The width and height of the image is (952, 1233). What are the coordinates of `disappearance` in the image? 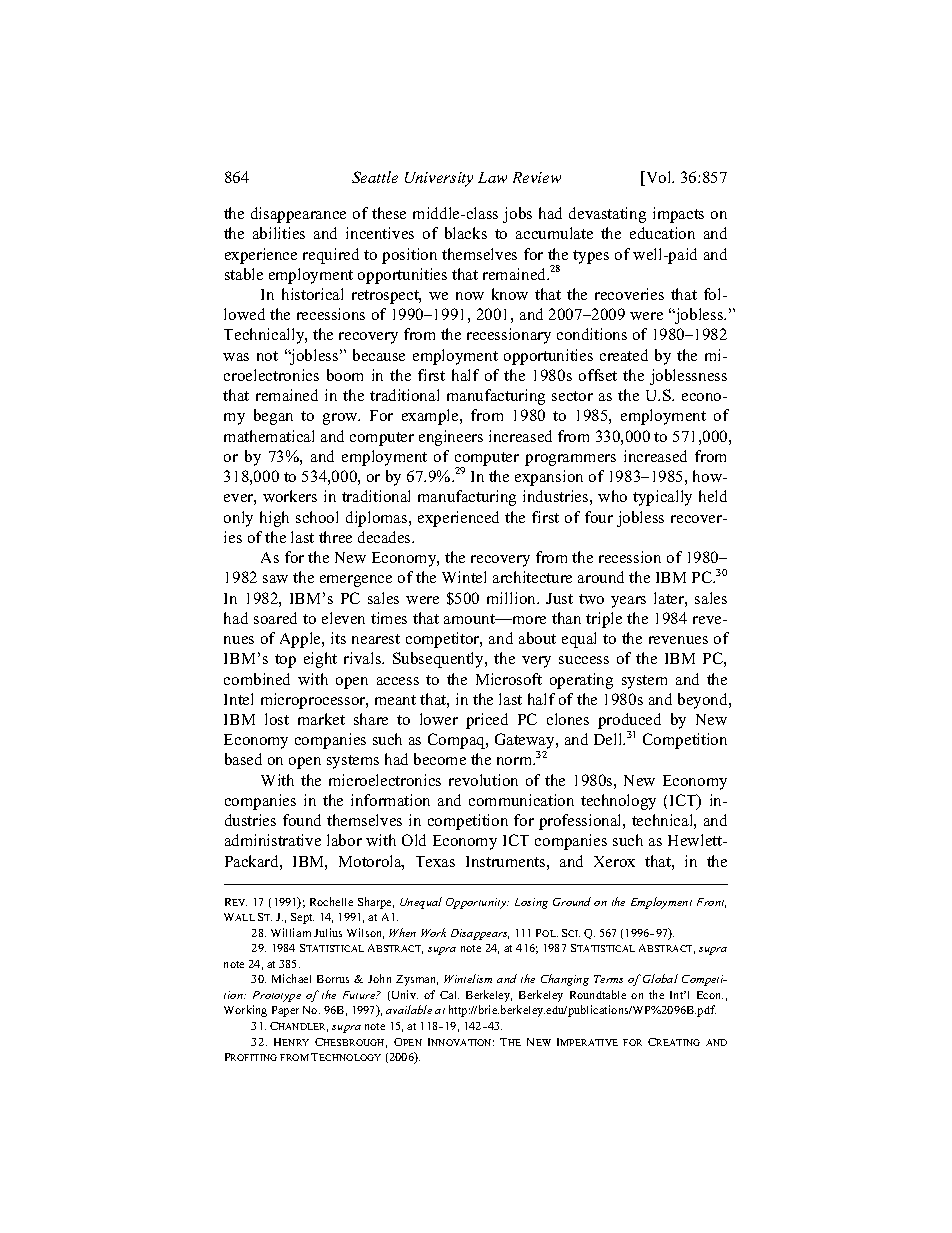 It's located at (298, 215).
